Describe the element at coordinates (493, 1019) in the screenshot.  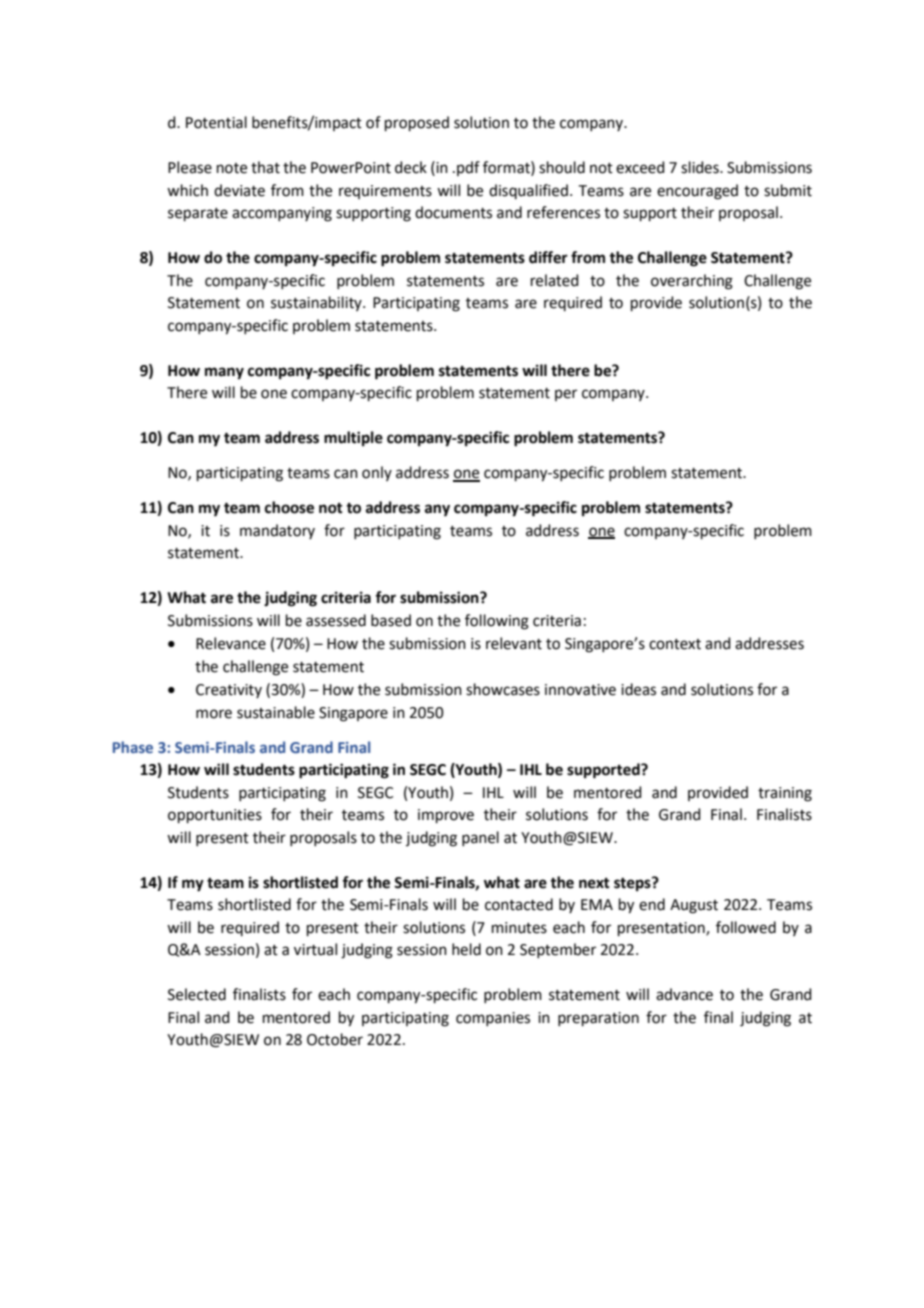
I see `companies` at that location.
